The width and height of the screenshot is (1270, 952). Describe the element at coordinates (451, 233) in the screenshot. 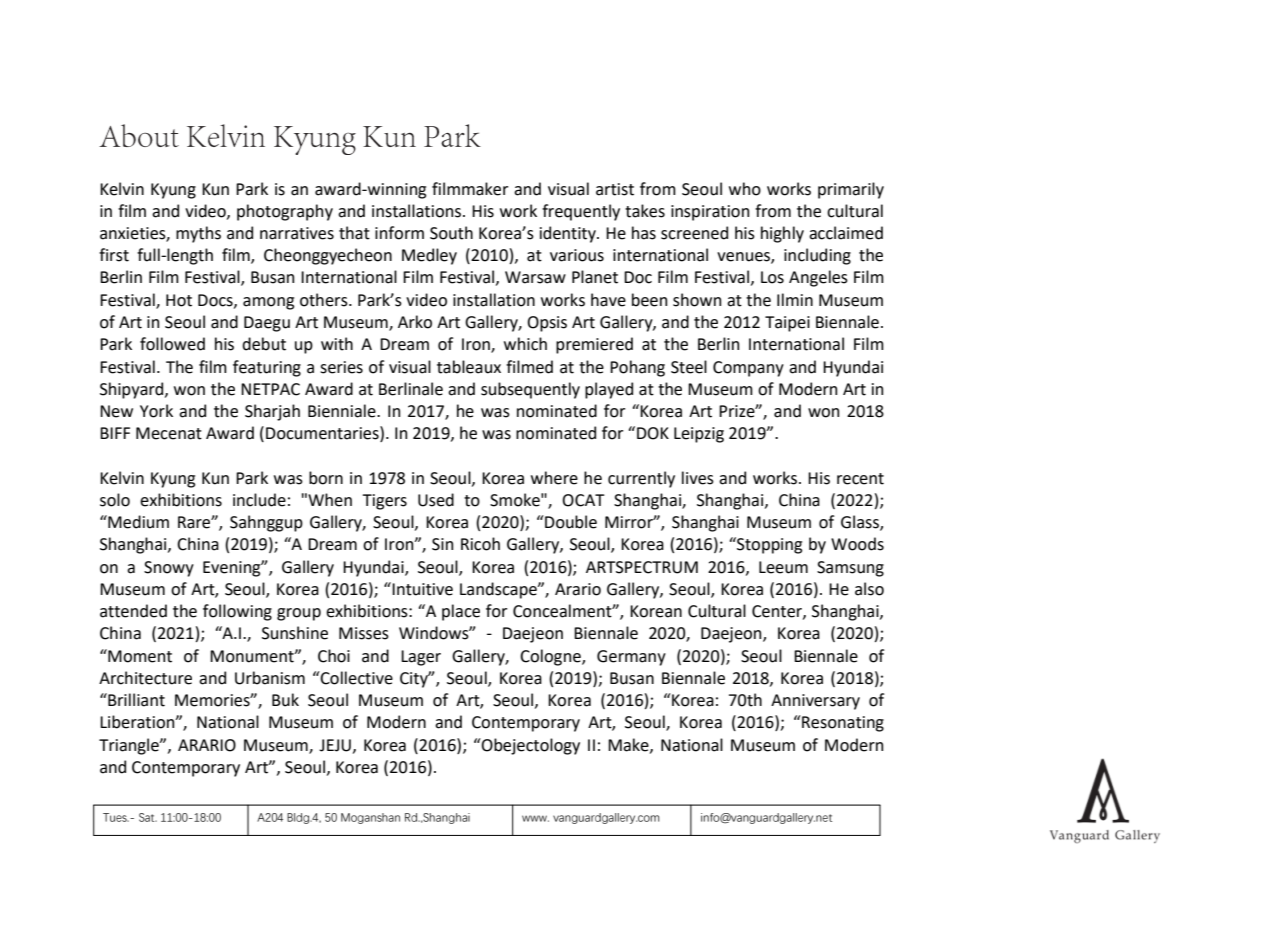

I see `South` at that location.
